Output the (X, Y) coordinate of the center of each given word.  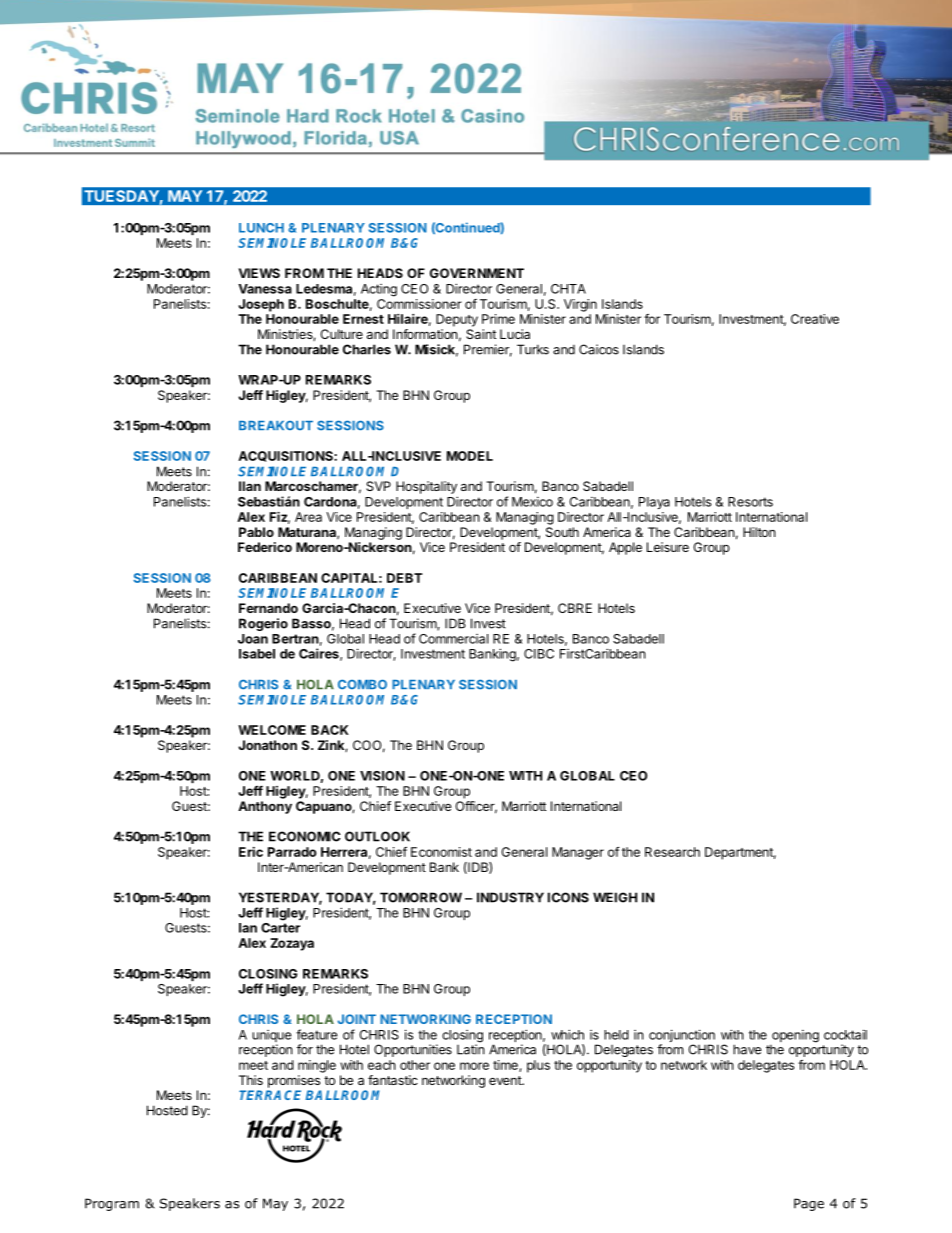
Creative (815, 319)
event (506, 1080)
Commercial (453, 639)
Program (112, 1204)
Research (672, 852)
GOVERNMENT (477, 273)
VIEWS (259, 273)
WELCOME (272, 730)
